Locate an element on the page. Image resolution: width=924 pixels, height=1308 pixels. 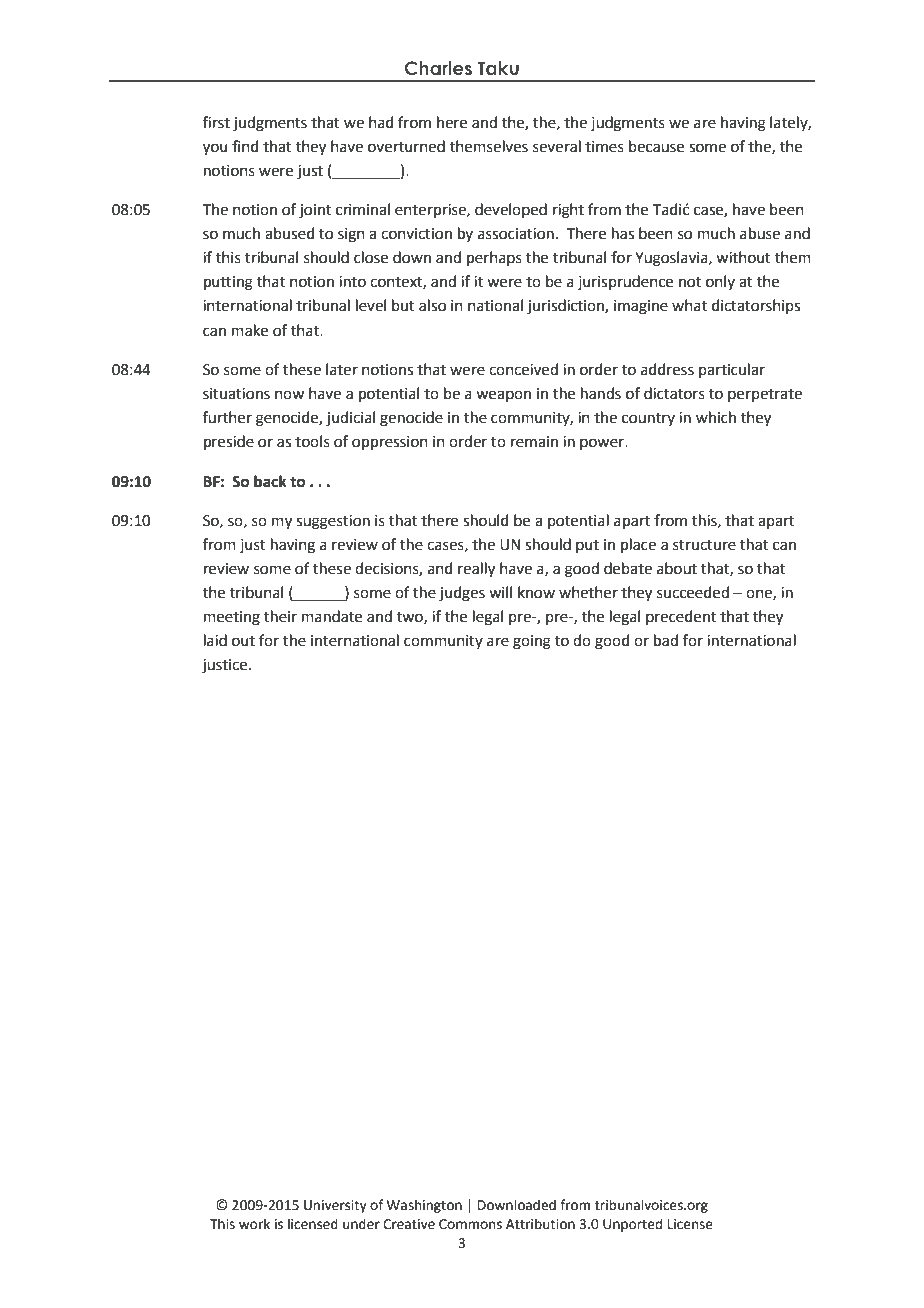
find is located at coordinates (245, 146).
